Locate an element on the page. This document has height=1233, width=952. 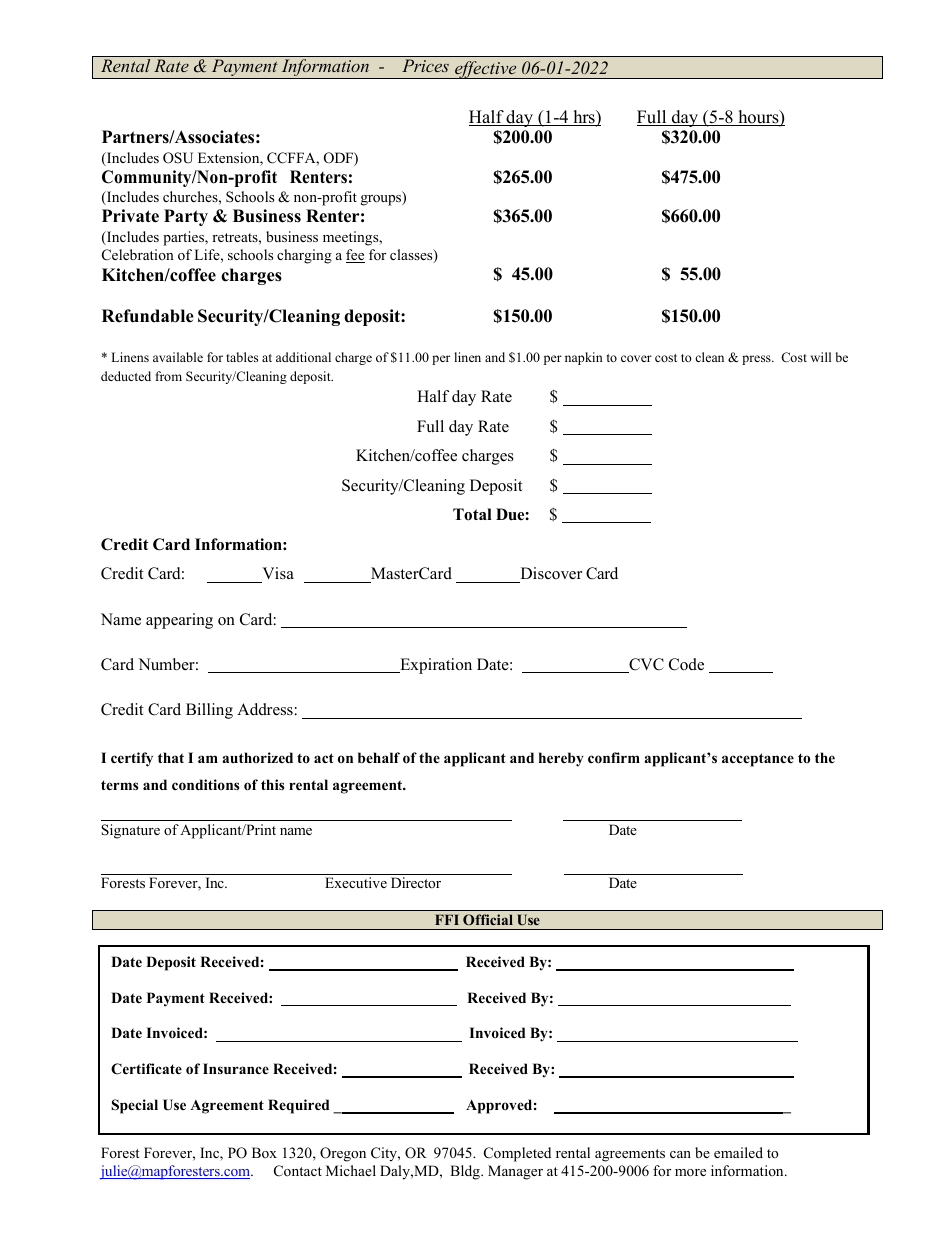
Bldg is located at coordinates (466, 1172).
